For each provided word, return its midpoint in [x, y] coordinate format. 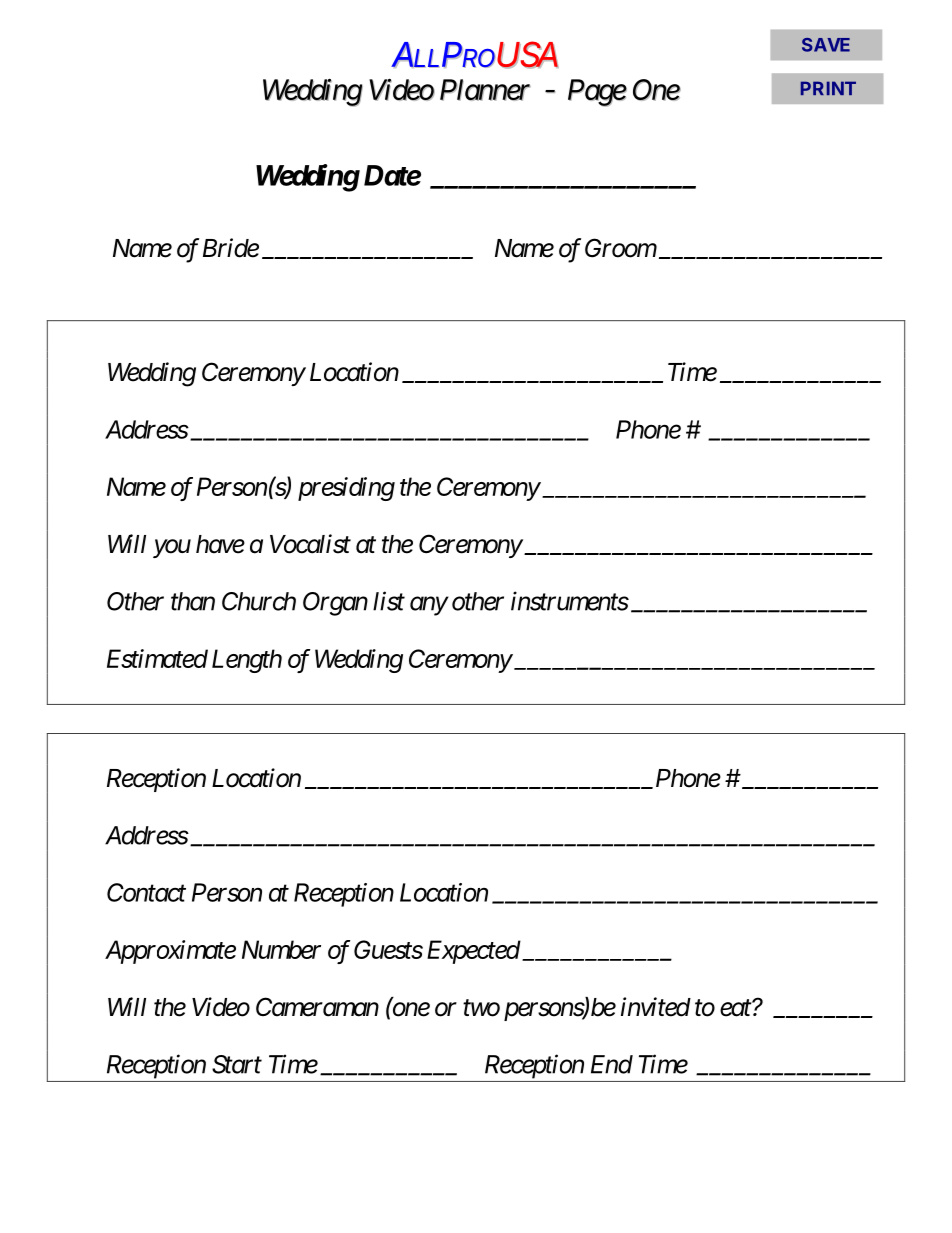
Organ [335, 604]
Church [259, 601]
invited [656, 1007]
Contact [146, 892]
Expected [474, 952]
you [172, 549]
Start [237, 1064]
